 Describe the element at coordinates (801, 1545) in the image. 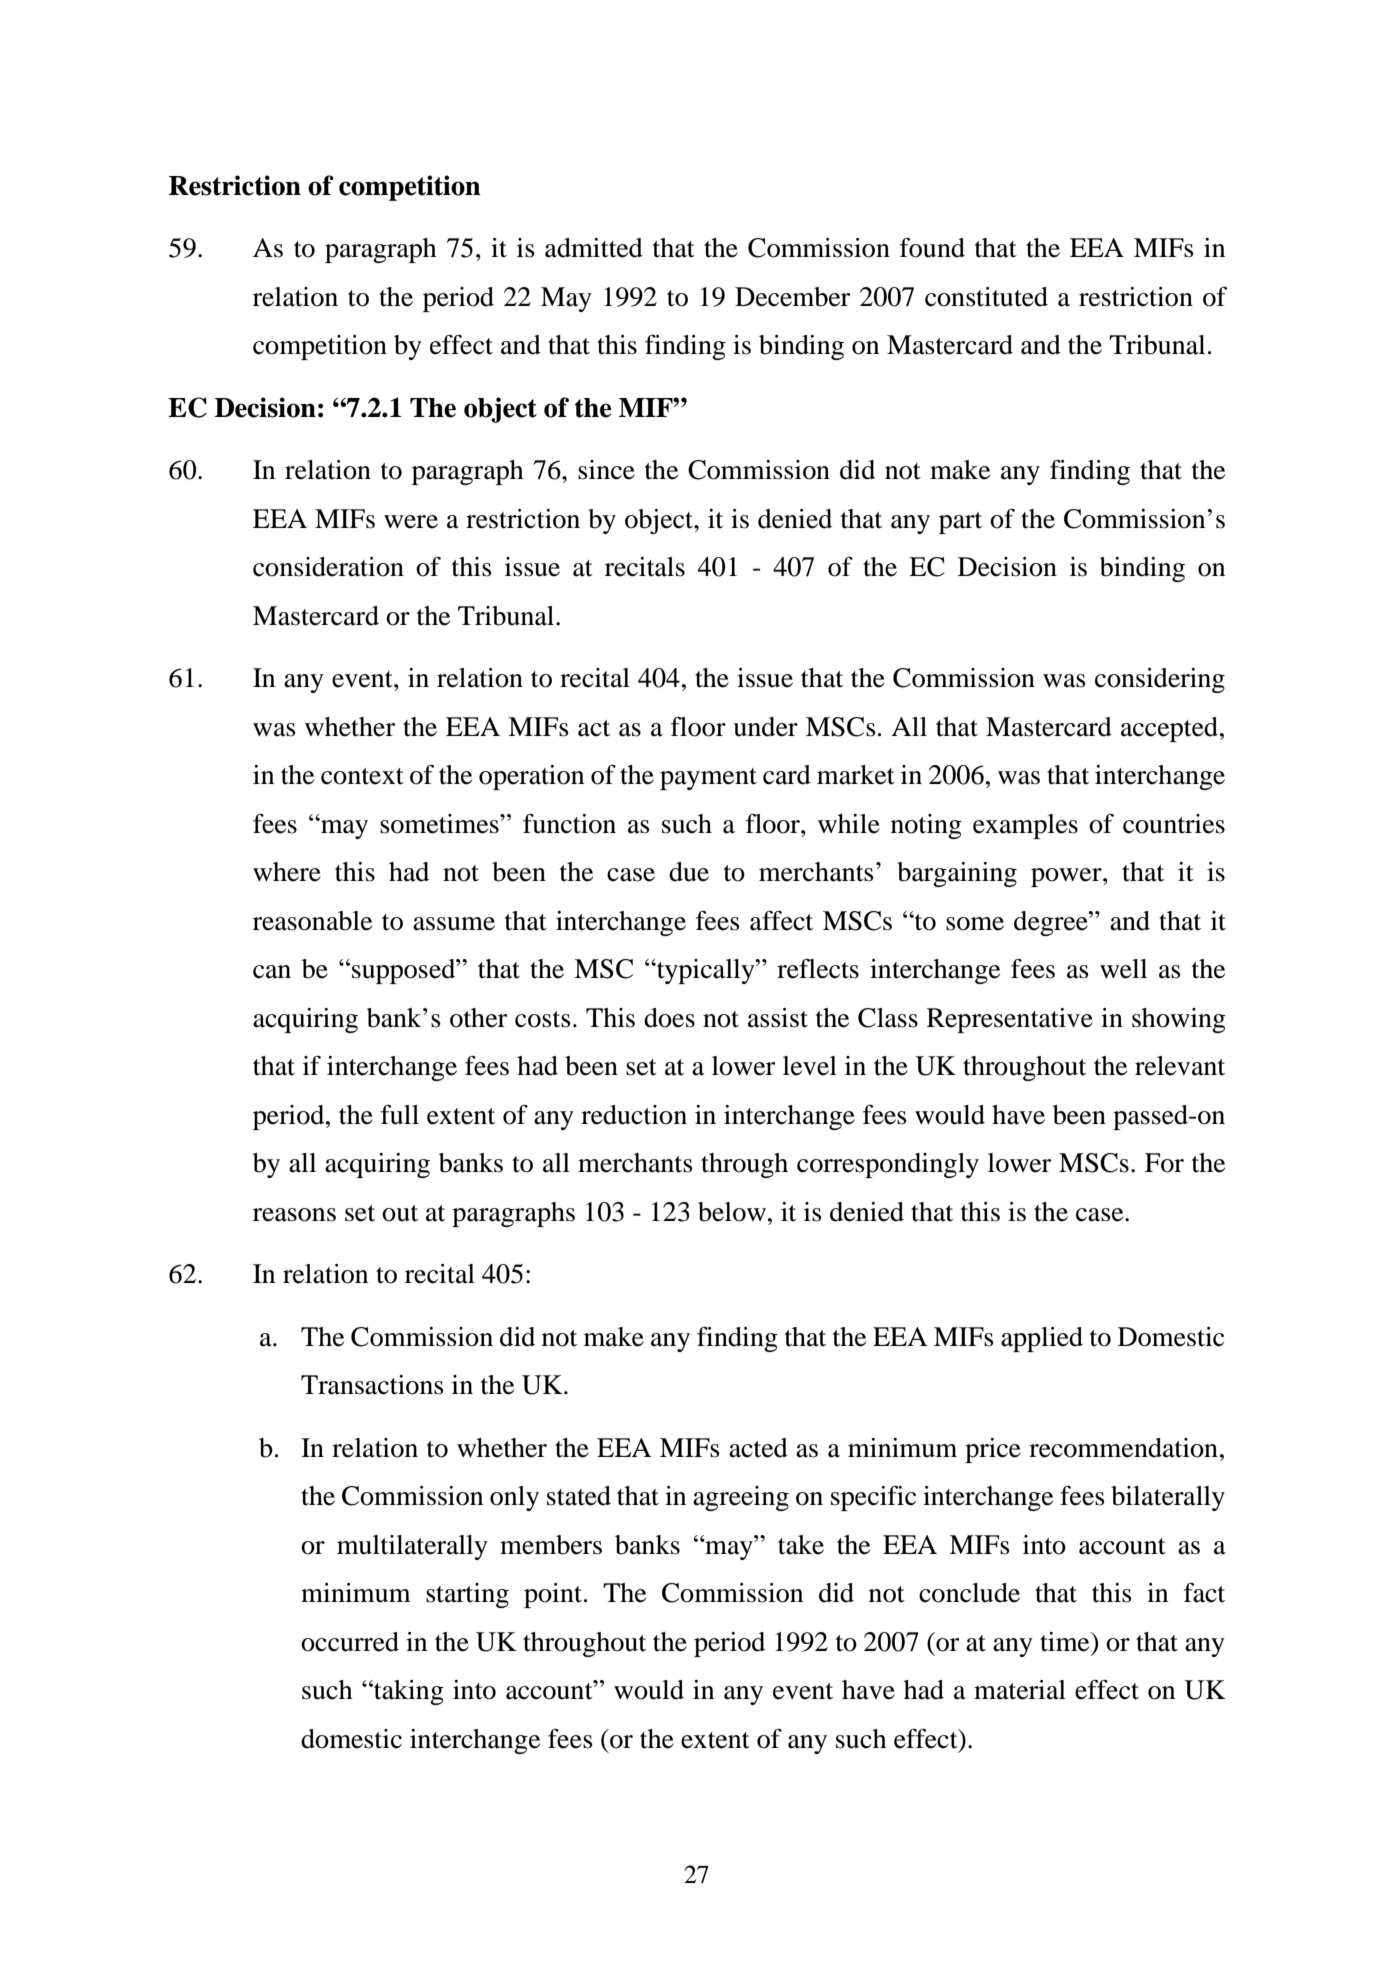

I see `take` at that location.
